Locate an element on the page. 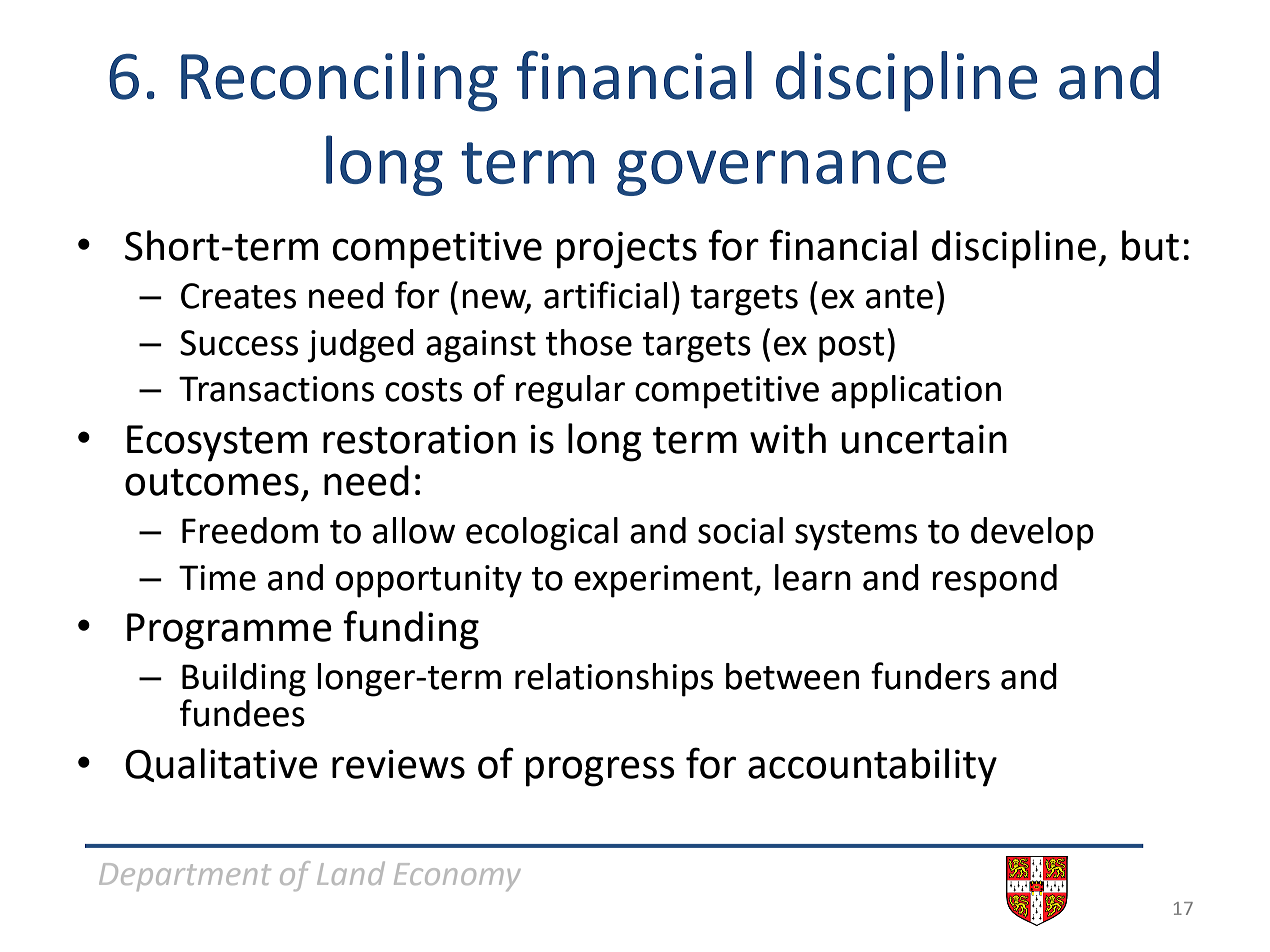 The width and height of the page is (1270, 952). application is located at coordinates (916, 392).
